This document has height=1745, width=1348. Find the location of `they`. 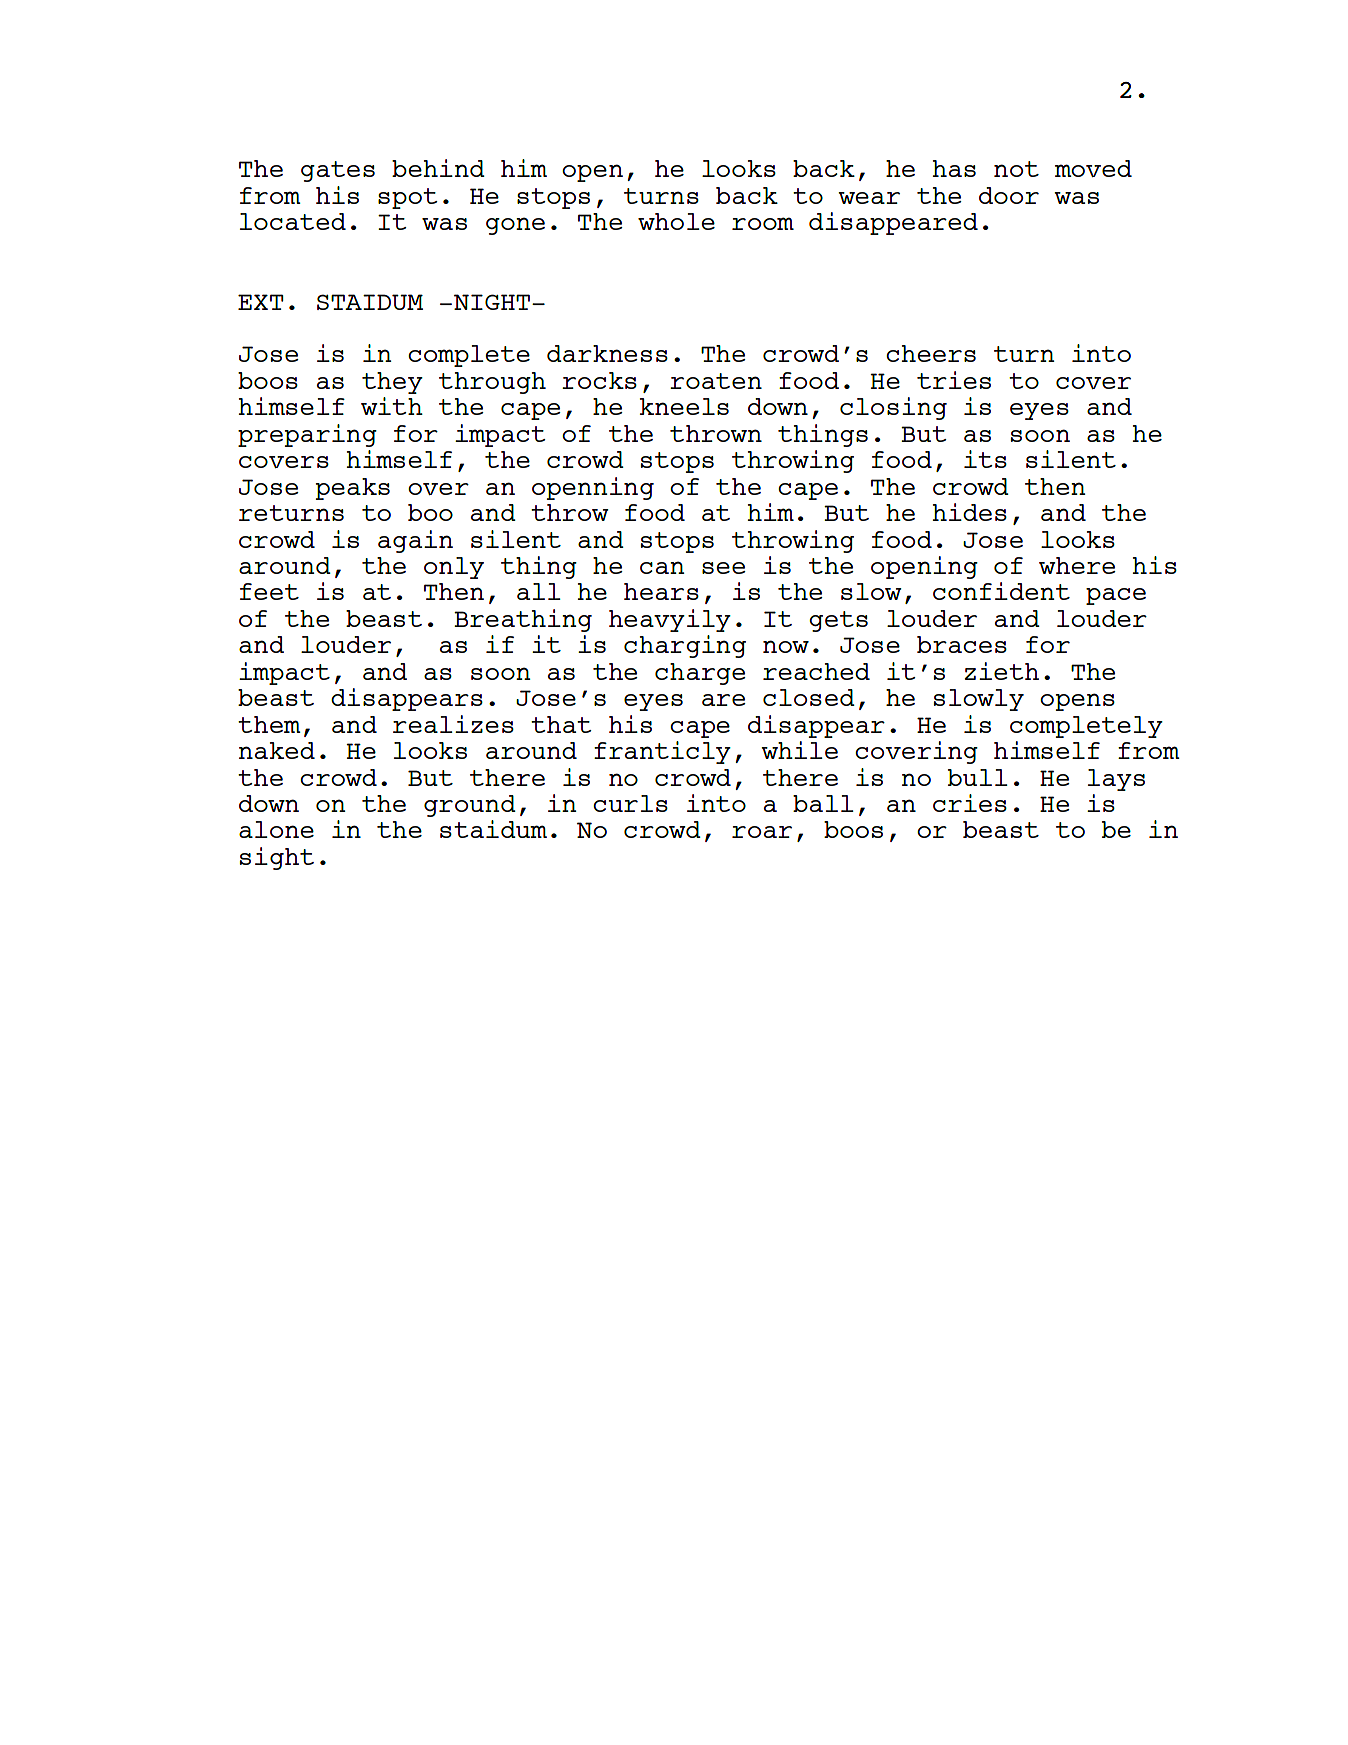

they is located at coordinates (392, 383).
